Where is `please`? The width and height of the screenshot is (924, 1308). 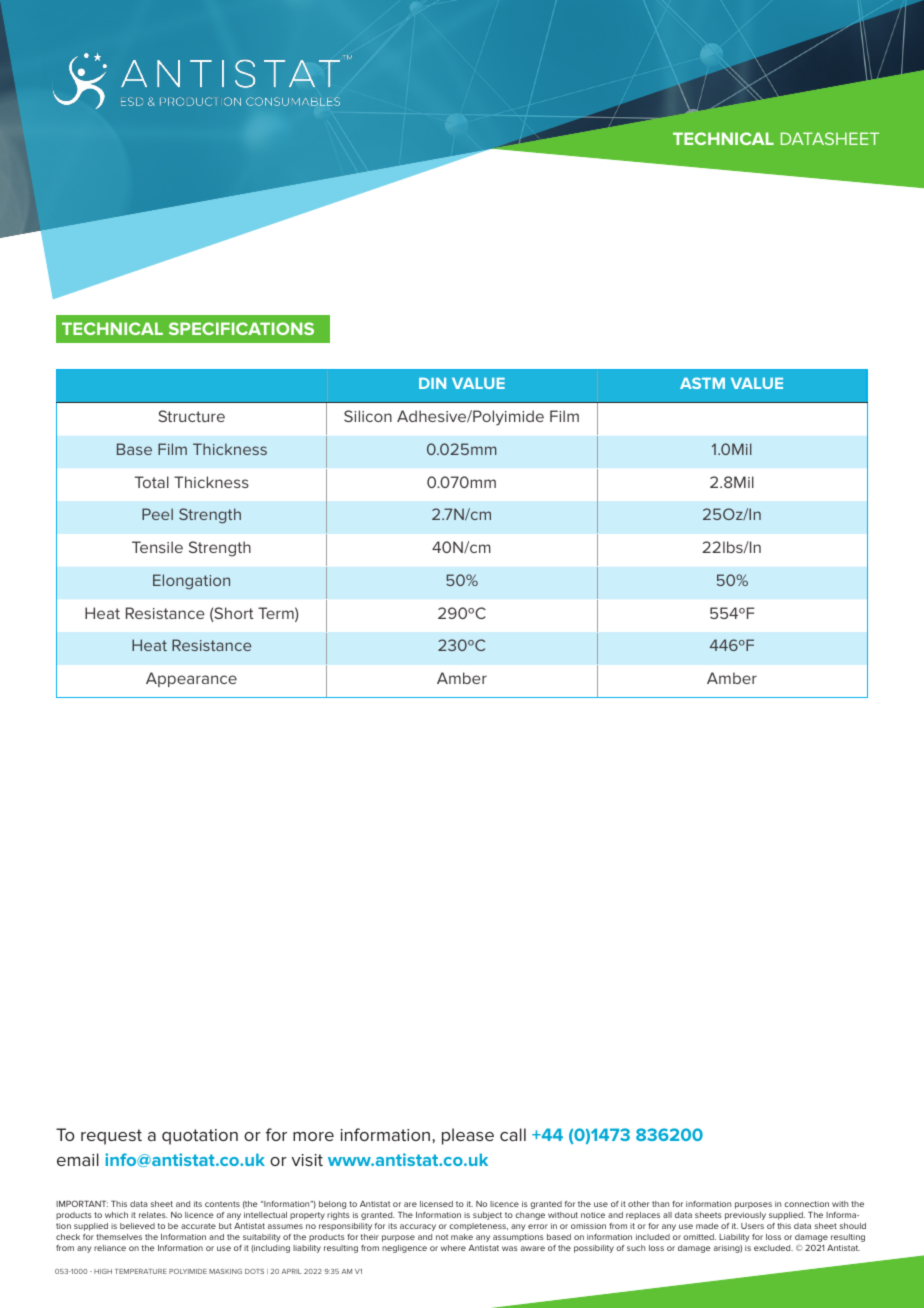 please is located at coordinates (468, 1136).
